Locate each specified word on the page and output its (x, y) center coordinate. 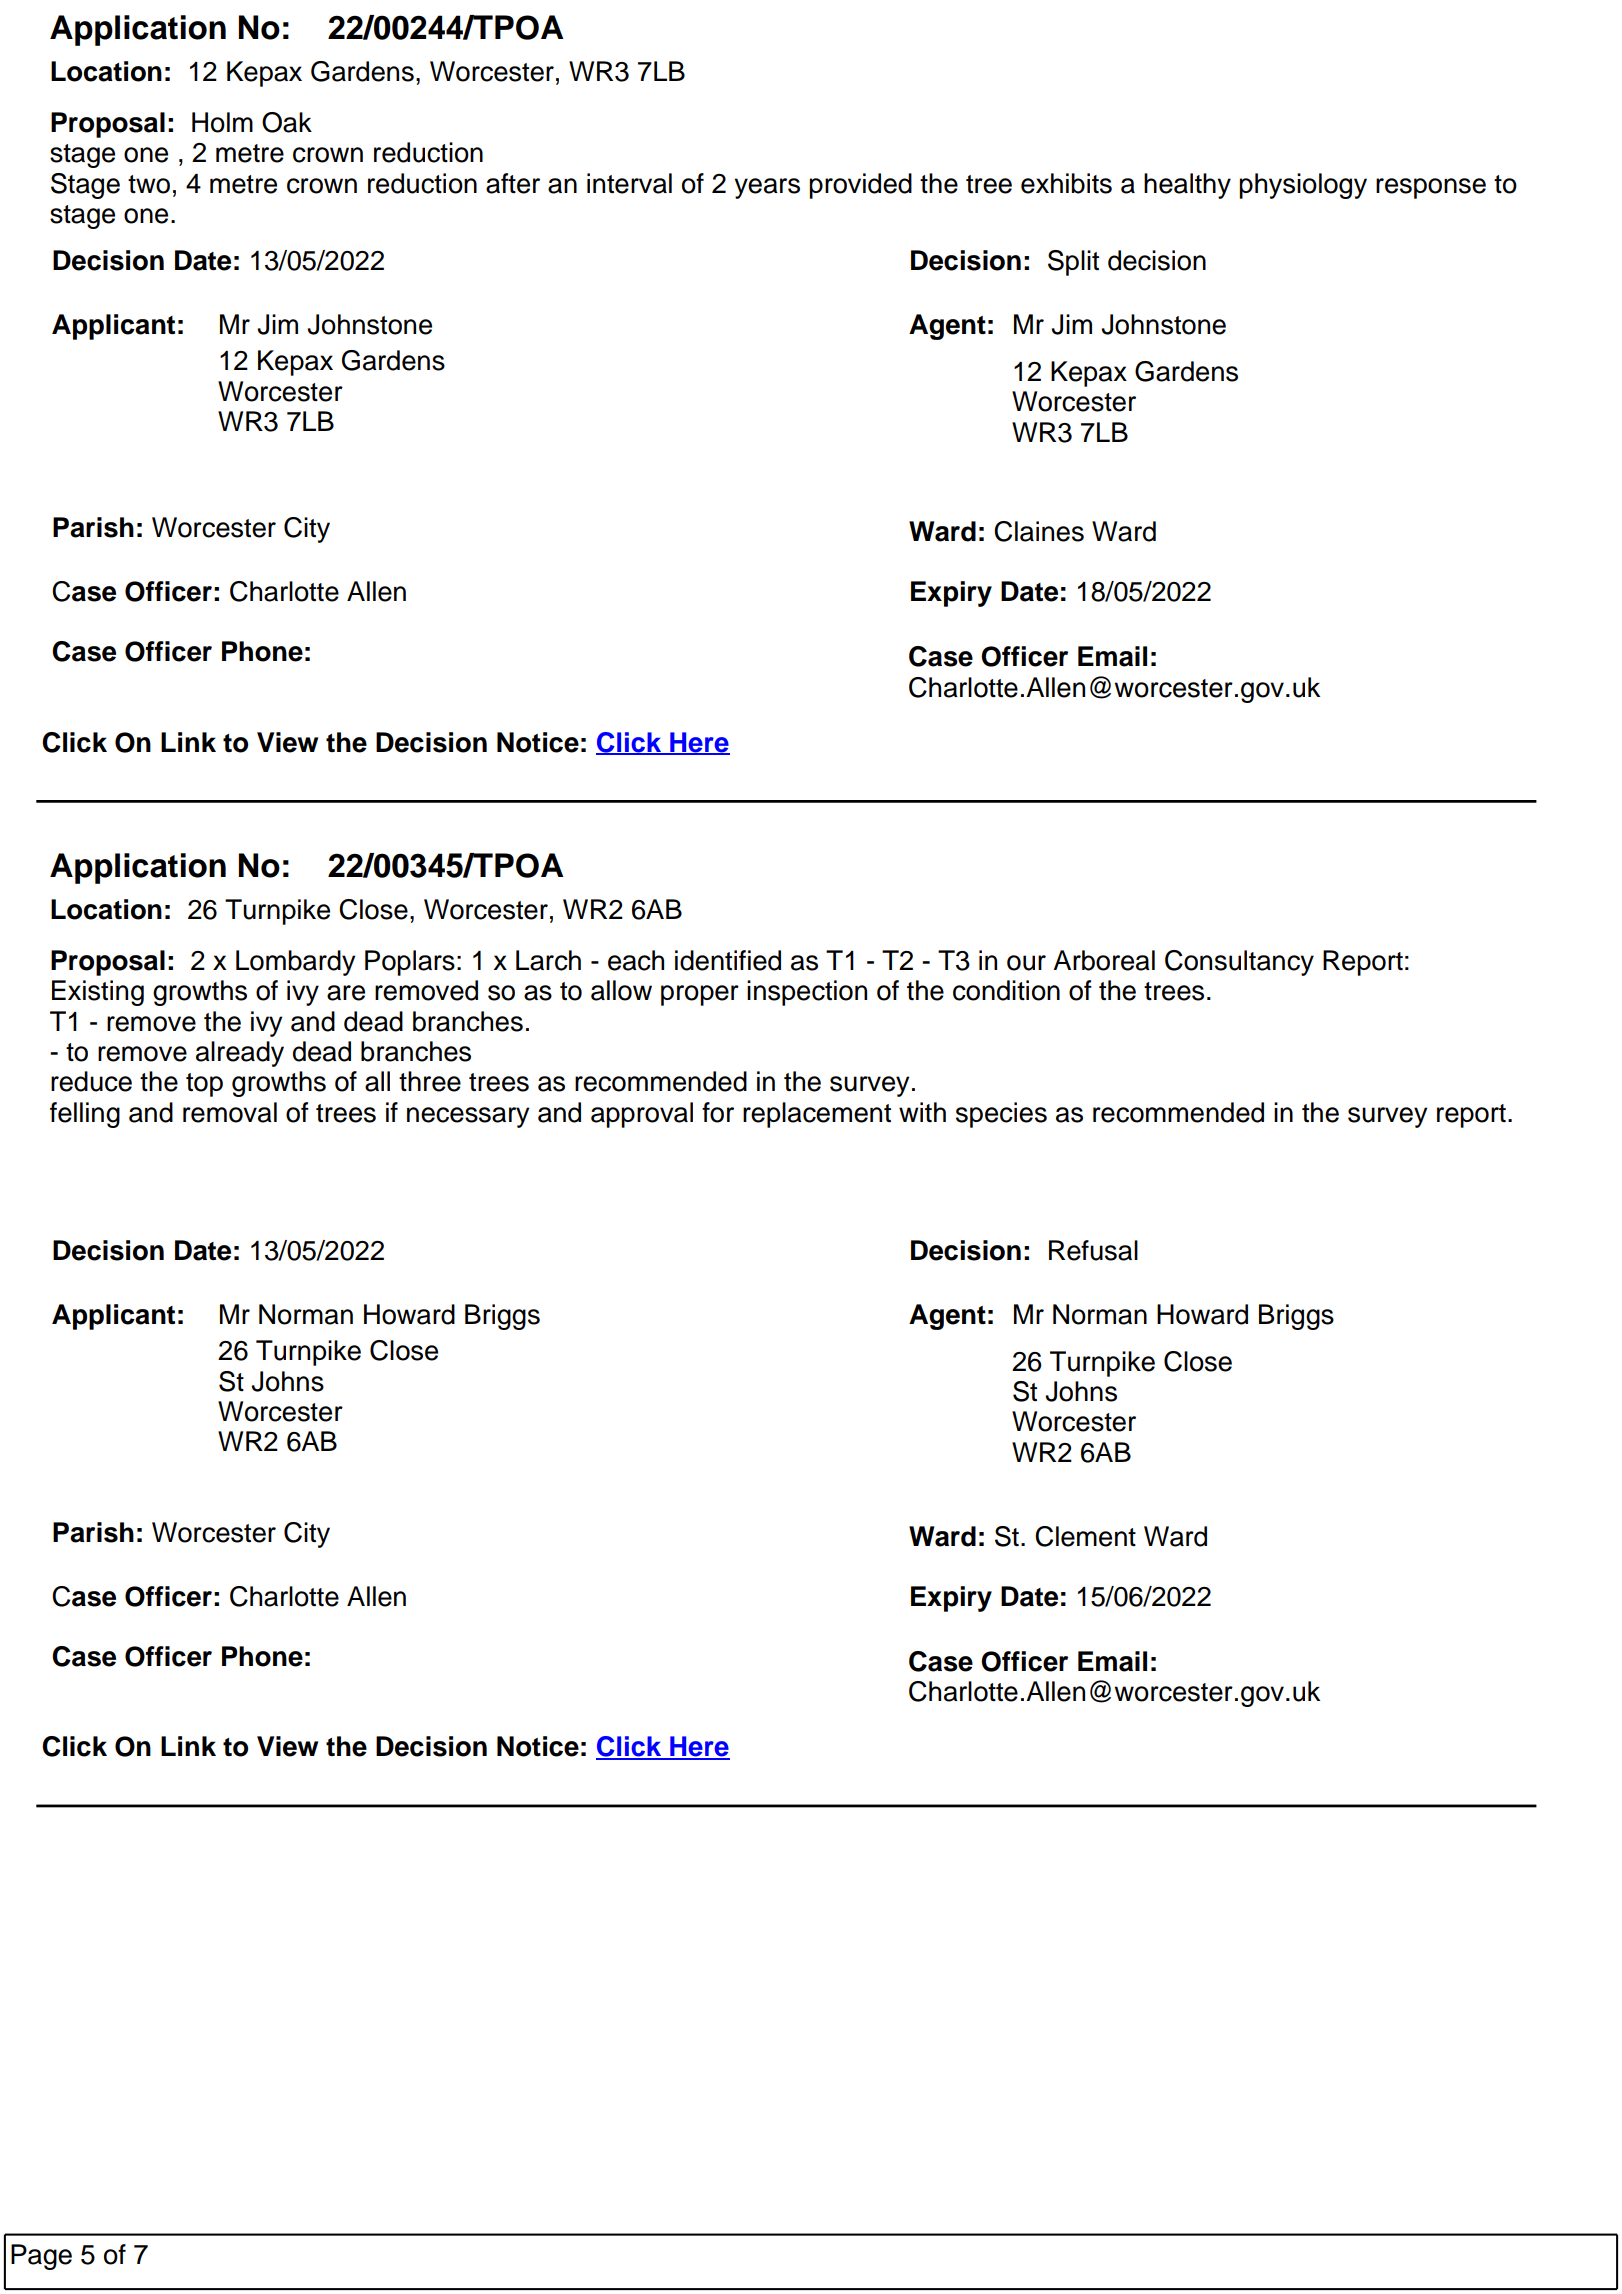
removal (230, 1112)
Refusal (1093, 1250)
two (149, 184)
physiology (1303, 186)
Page (41, 2257)
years (767, 188)
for (718, 1112)
